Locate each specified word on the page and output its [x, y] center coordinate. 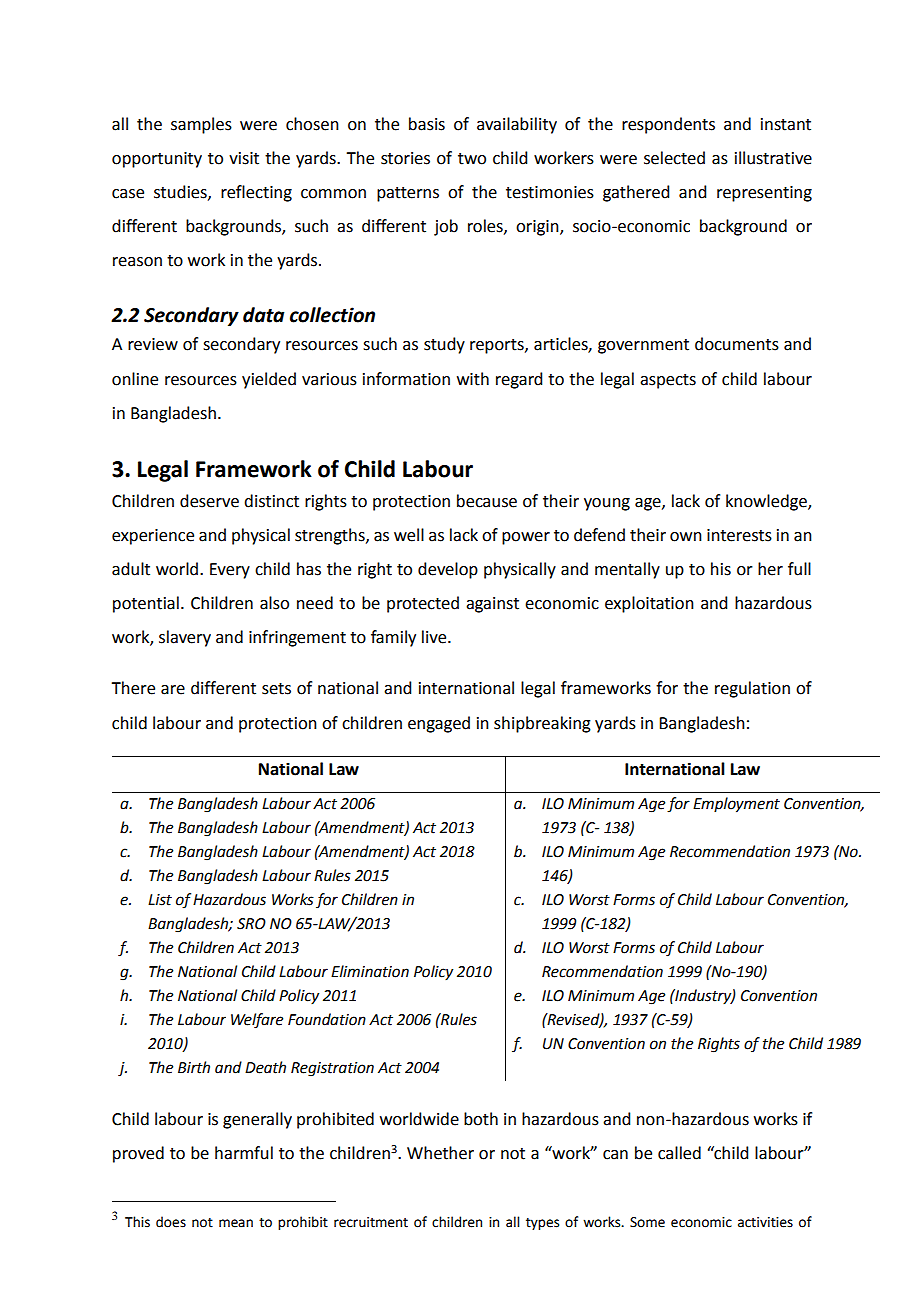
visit [244, 158]
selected [674, 158]
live [435, 637]
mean [236, 1223]
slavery [185, 638]
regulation [752, 689]
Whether [440, 1153]
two [472, 159]
